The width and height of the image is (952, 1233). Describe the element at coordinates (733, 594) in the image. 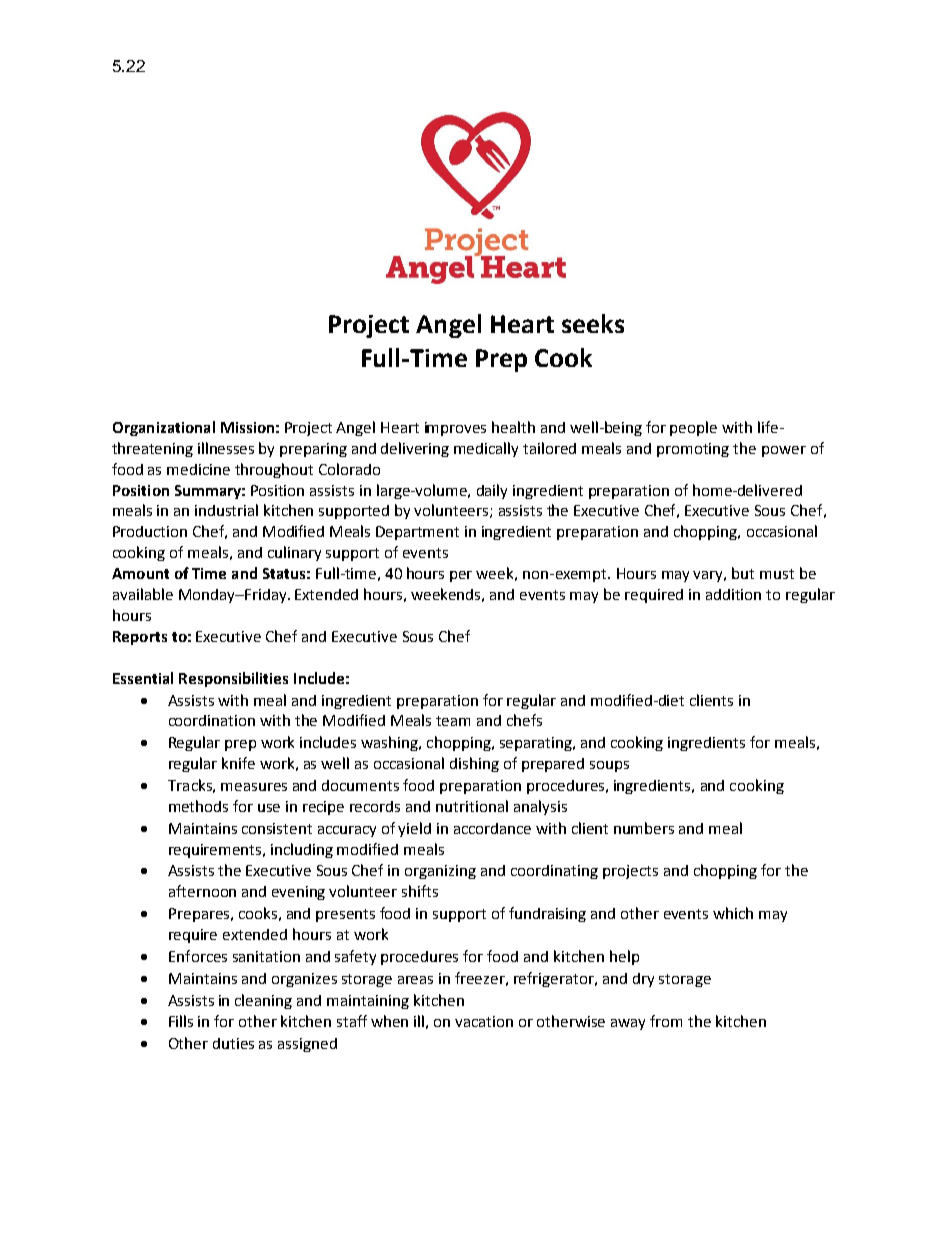

I see `addition` at that location.
